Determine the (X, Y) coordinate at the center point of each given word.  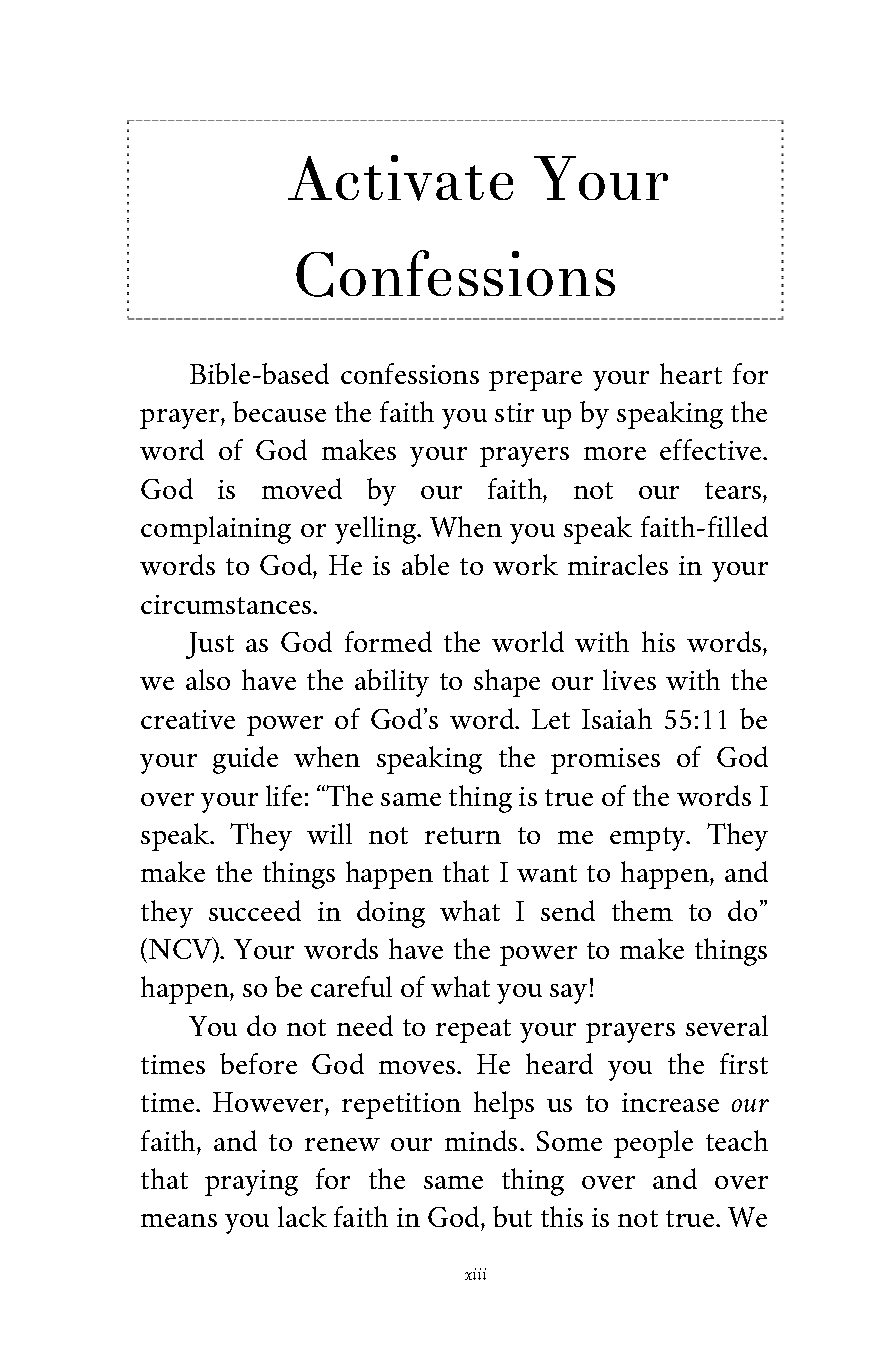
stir (514, 412)
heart (691, 373)
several (727, 1025)
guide (245, 760)
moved (302, 488)
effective (712, 449)
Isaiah (617, 718)
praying (251, 1183)
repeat (473, 1031)
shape (507, 683)
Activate (400, 178)
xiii (475, 1274)
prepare (535, 381)
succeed (255, 910)
